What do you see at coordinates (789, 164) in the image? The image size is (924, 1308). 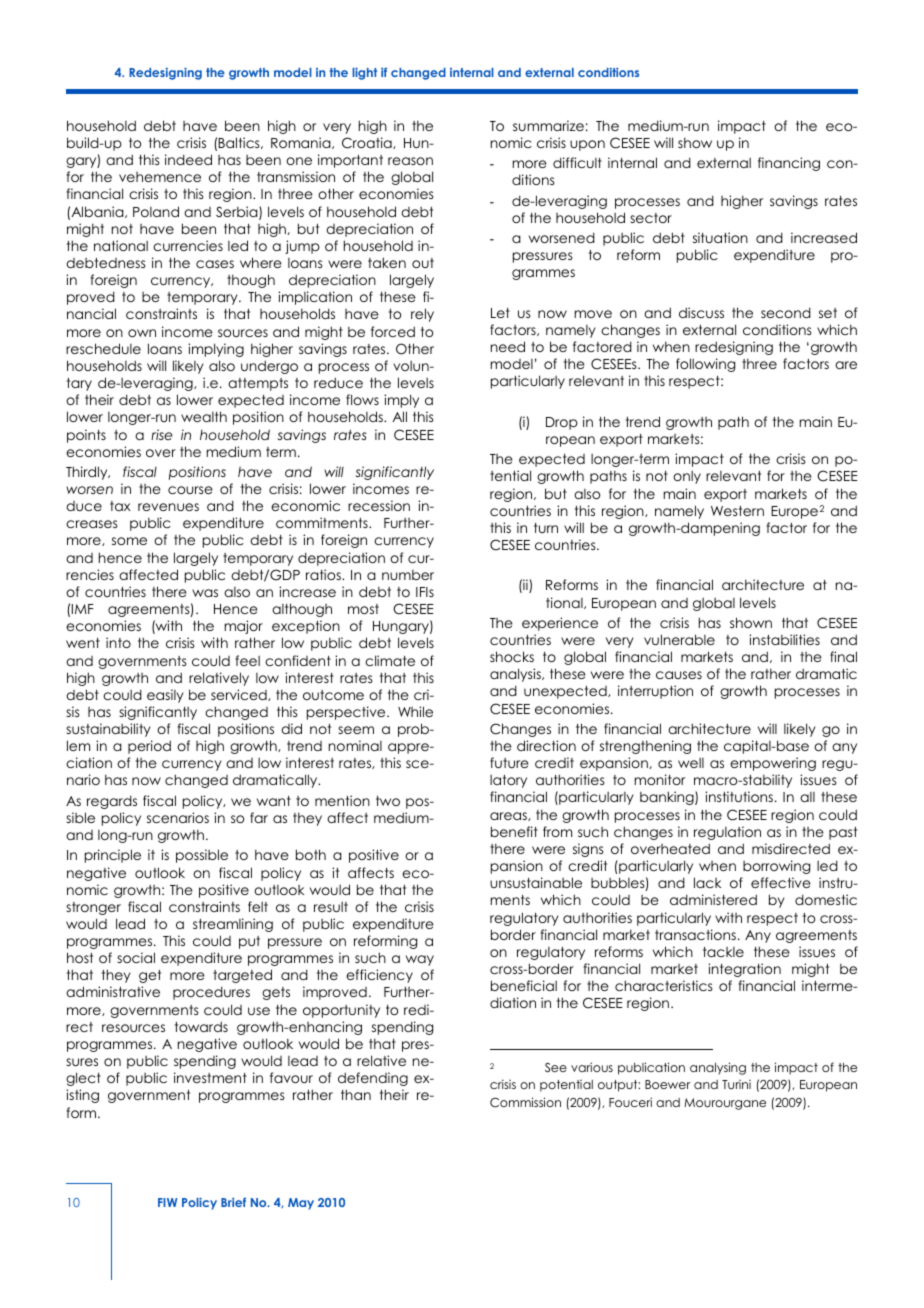 I see `financing` at bounding box center [789, 164].
